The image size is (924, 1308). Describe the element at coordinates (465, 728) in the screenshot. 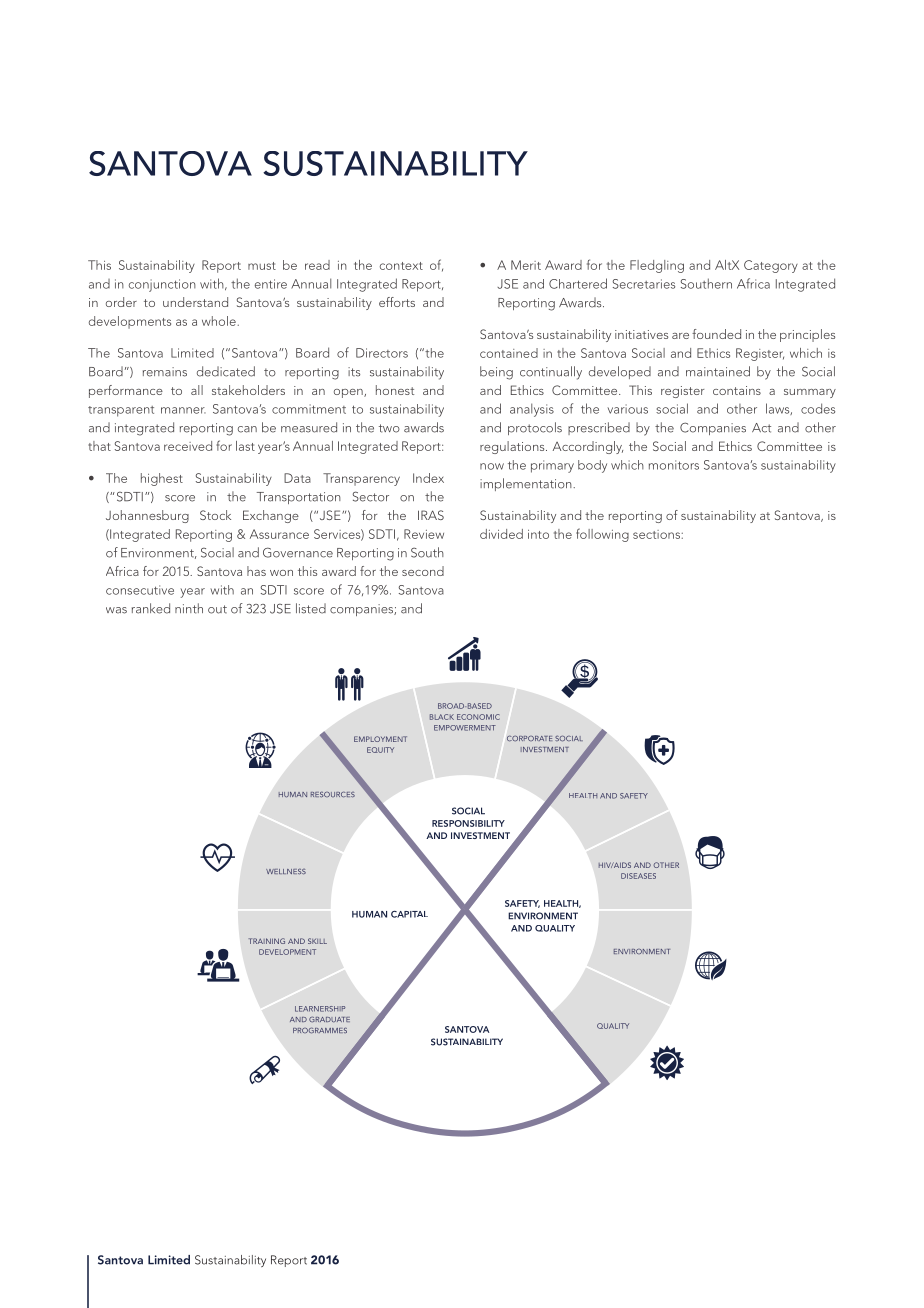

I see `EMPOWERMENT` at that location.
